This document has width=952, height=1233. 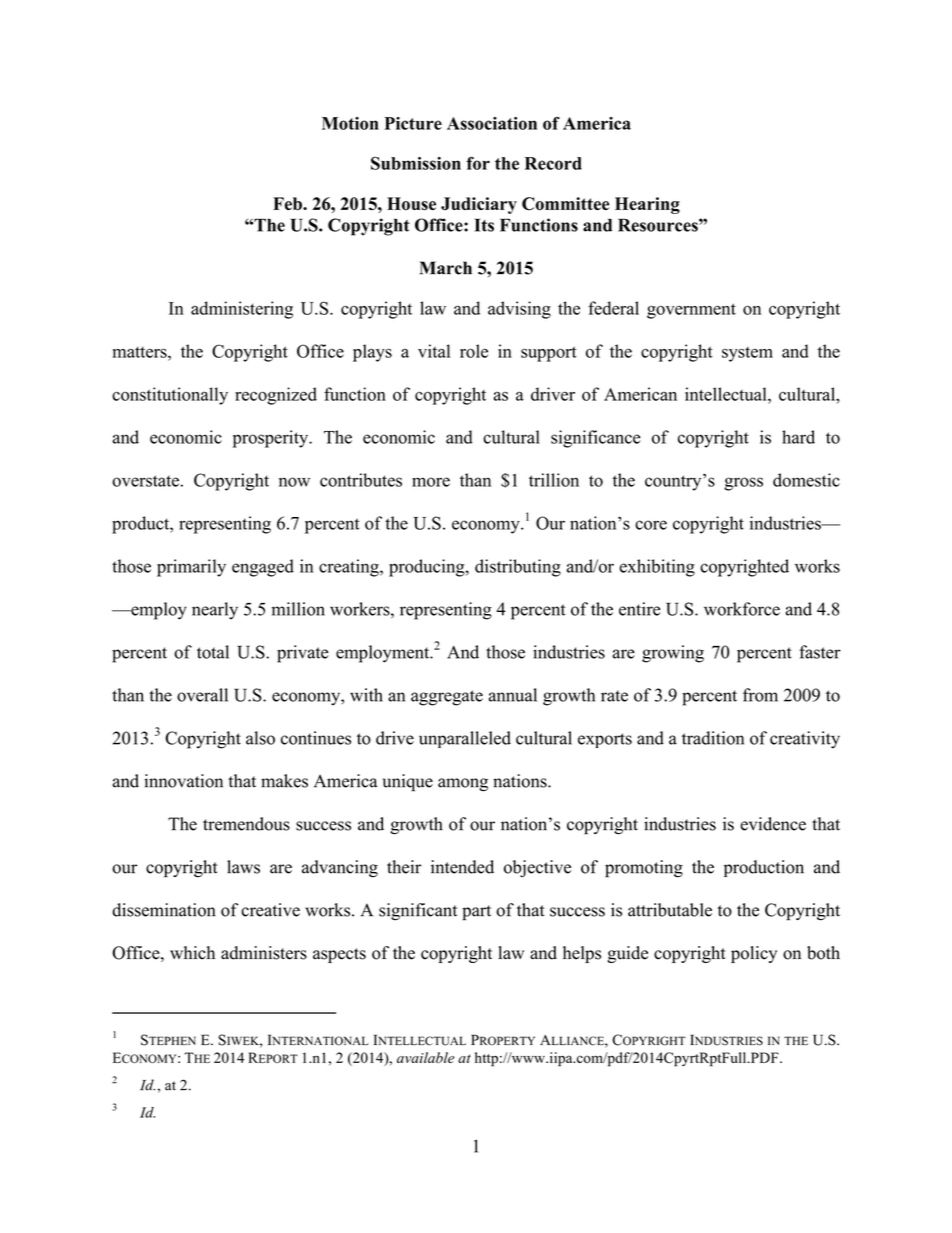 What do you see at coordinates (242, 310) in the document?
I see `administering` at bounding box center [242, 310].
